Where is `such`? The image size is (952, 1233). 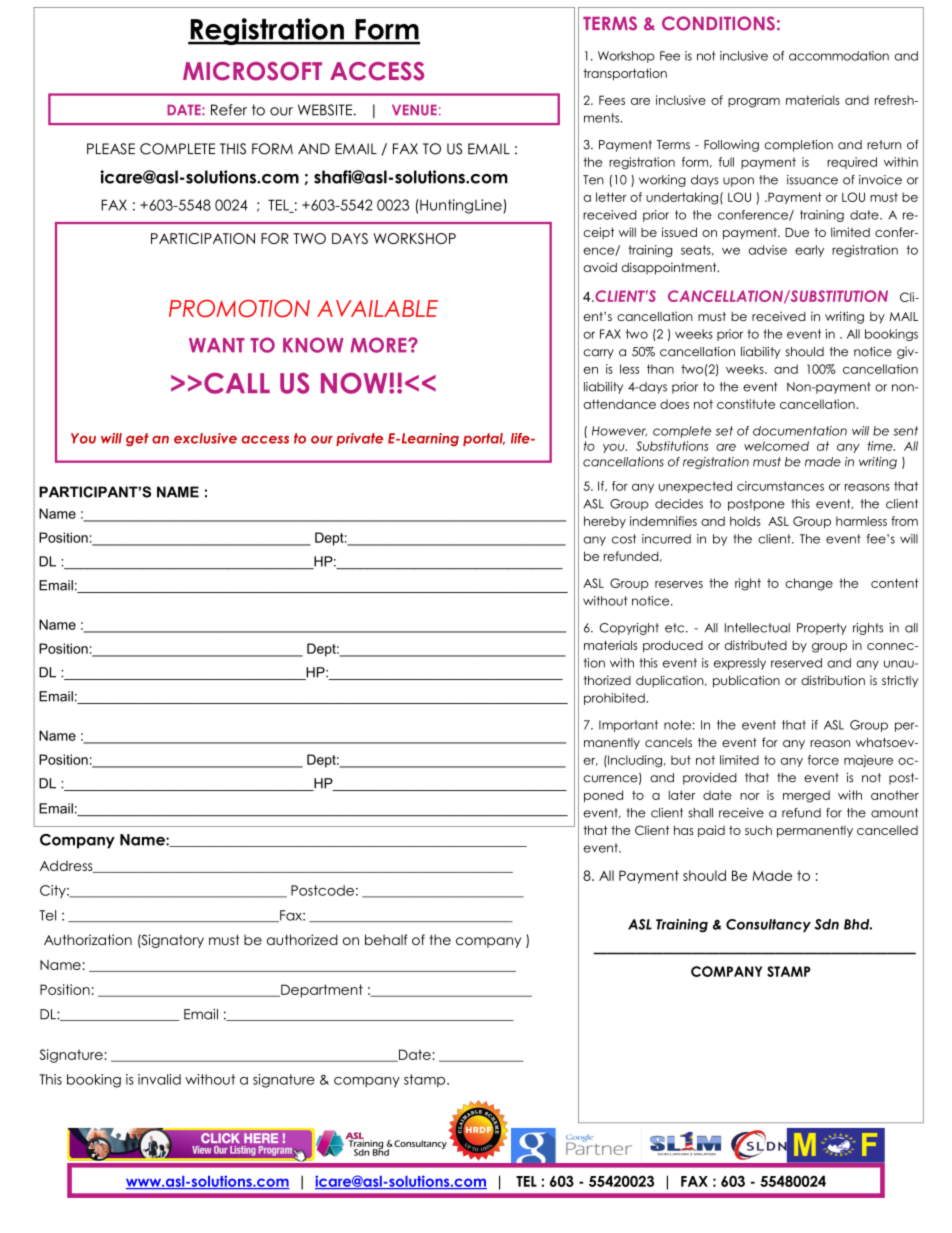 such is located at coordinates (758, 830).
